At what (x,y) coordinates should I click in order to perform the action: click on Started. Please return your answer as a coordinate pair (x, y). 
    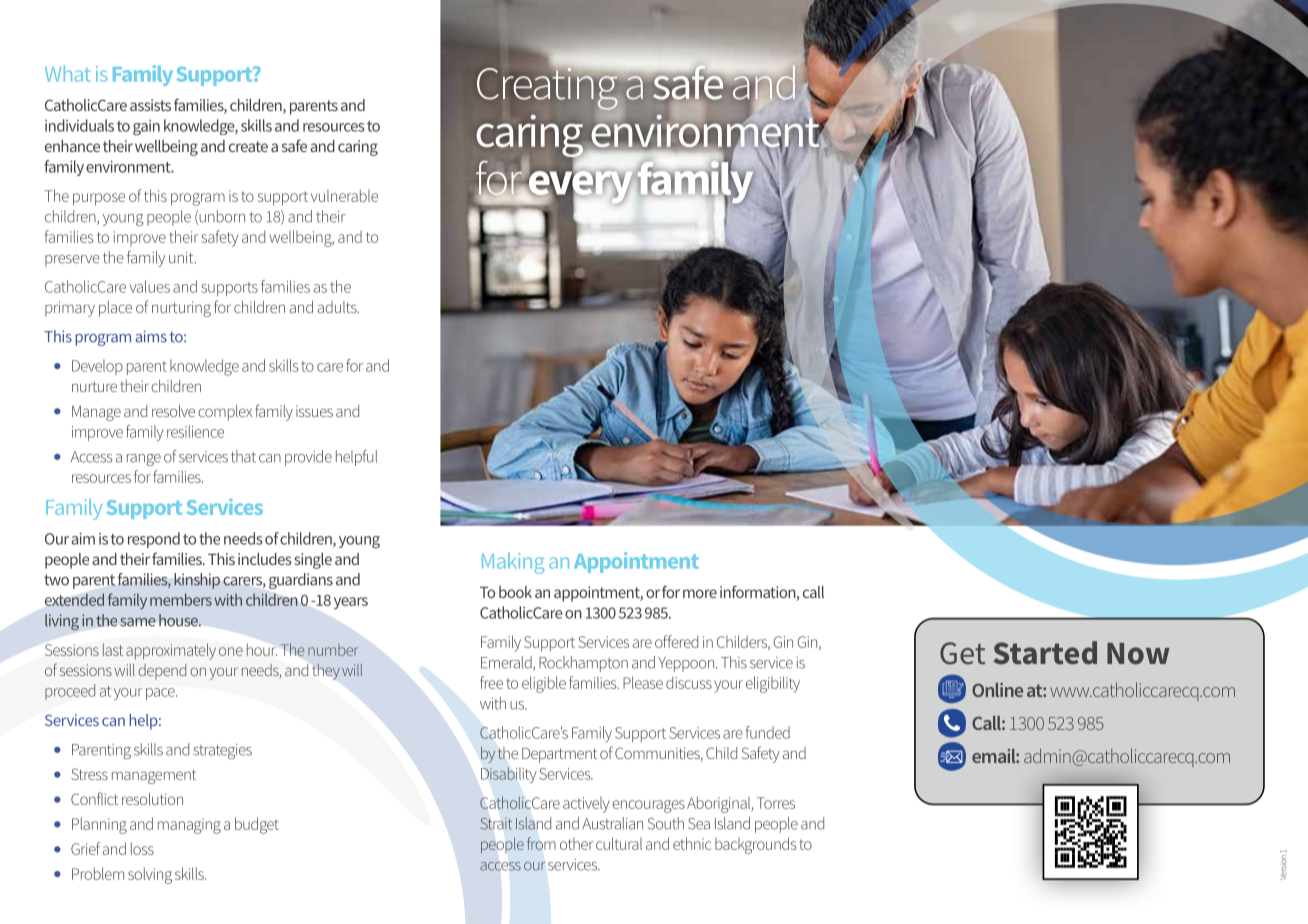
    Looking at the image, I should click on (1045, 653).
